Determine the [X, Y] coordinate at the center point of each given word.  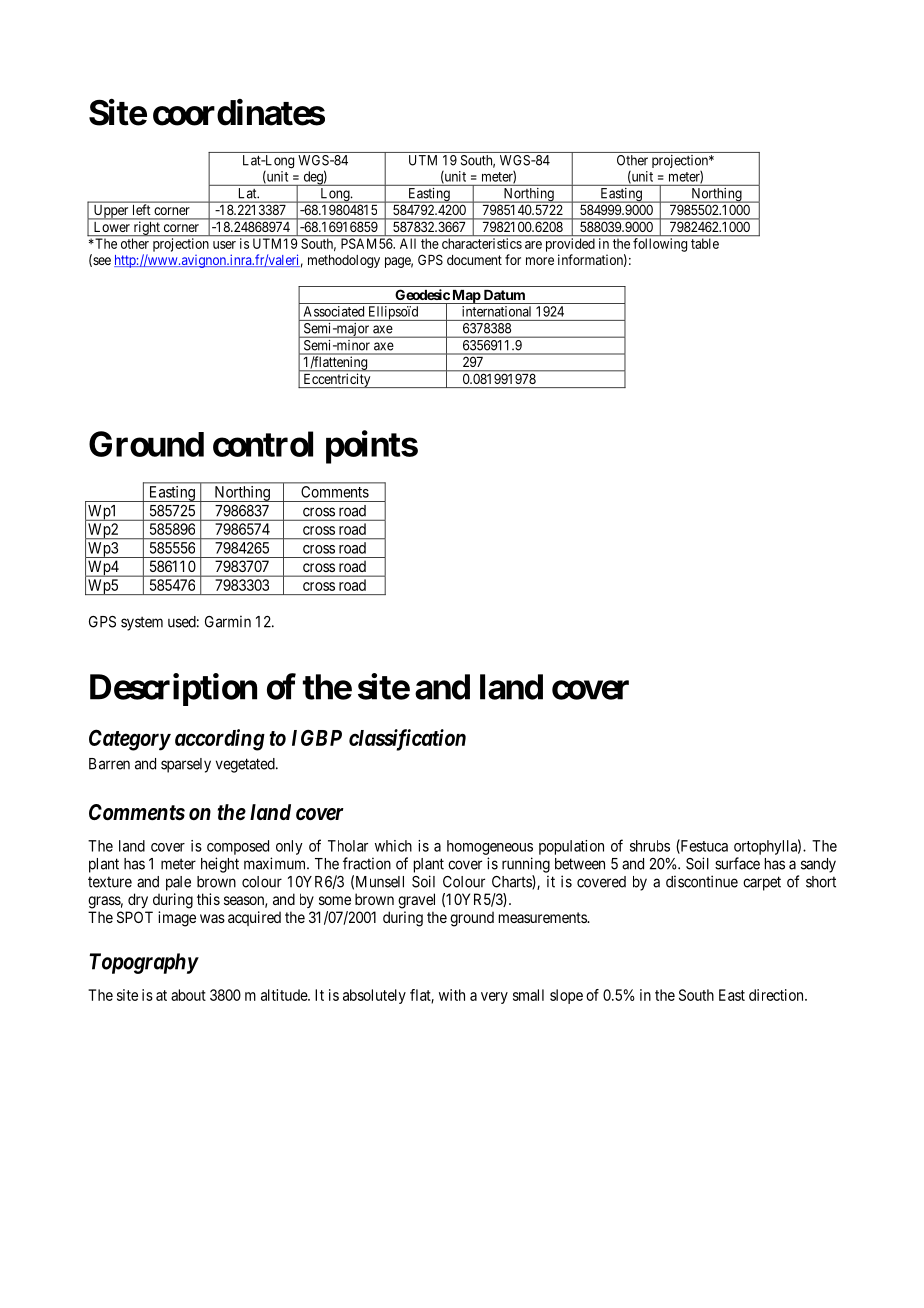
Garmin [228, 621]
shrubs [650, 846]
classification [407, 740]
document [474, 260]
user [224, 245]
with [452, 995]
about [188, 995]
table [705, 243]
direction [777, 995]
